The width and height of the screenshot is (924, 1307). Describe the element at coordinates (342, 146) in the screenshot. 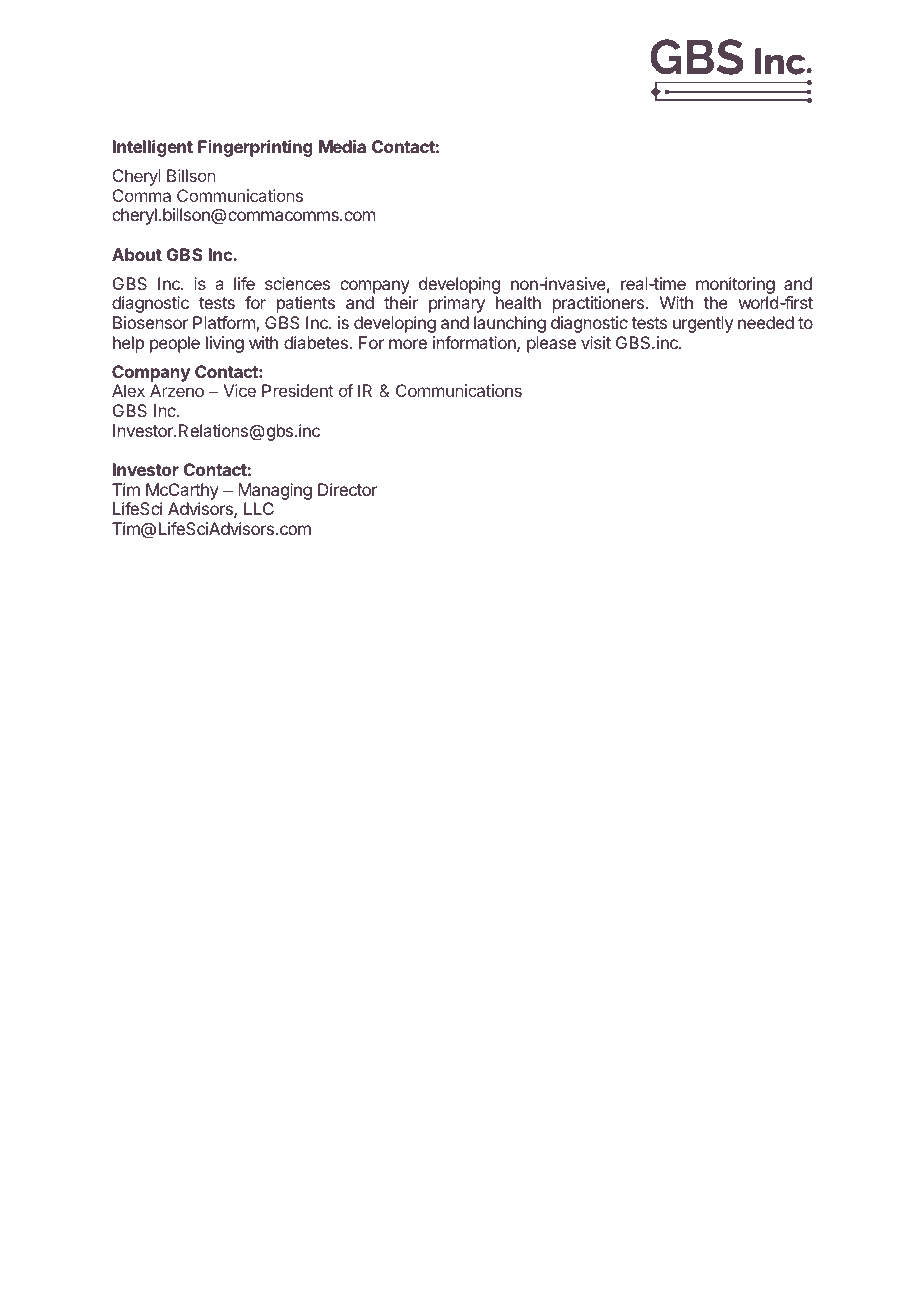

I see `Media` at that location.
